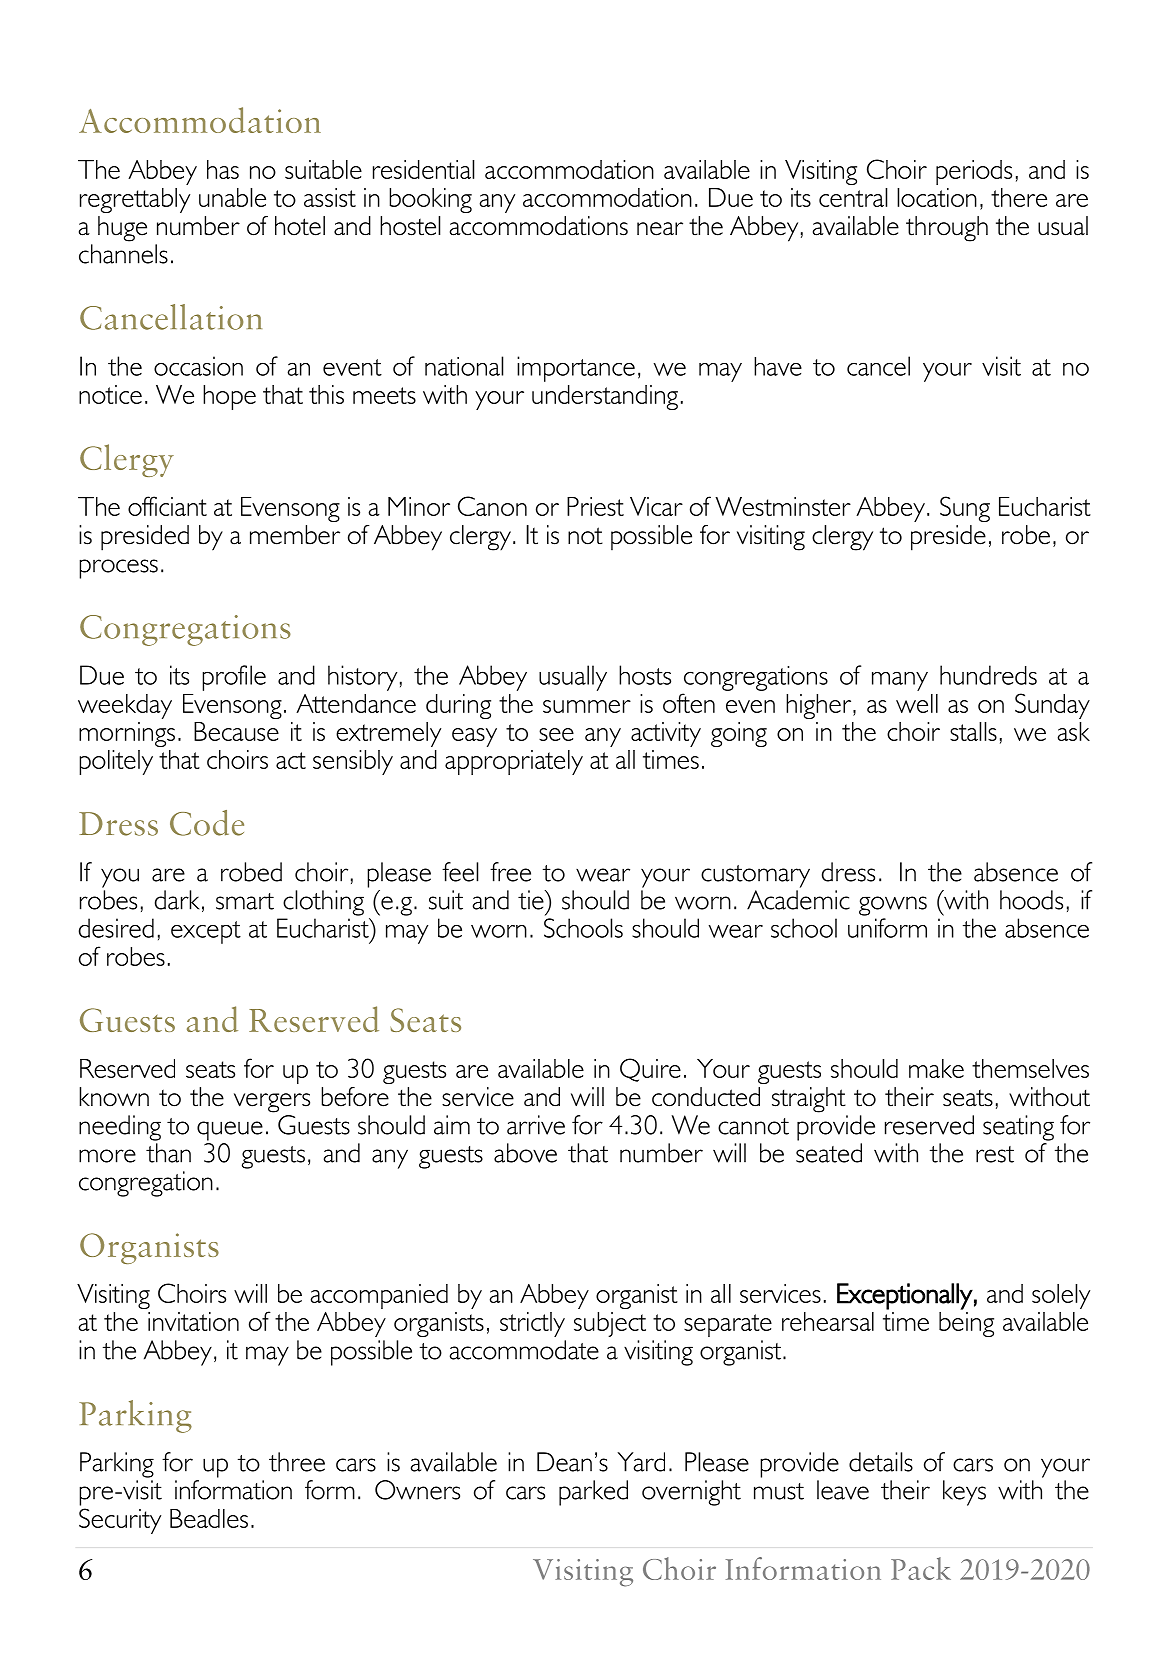 This screenshot has height=1654, width=1168. Describe the element at coordinates (230, 1131) in the screenshot. I see `queue` at that location.
